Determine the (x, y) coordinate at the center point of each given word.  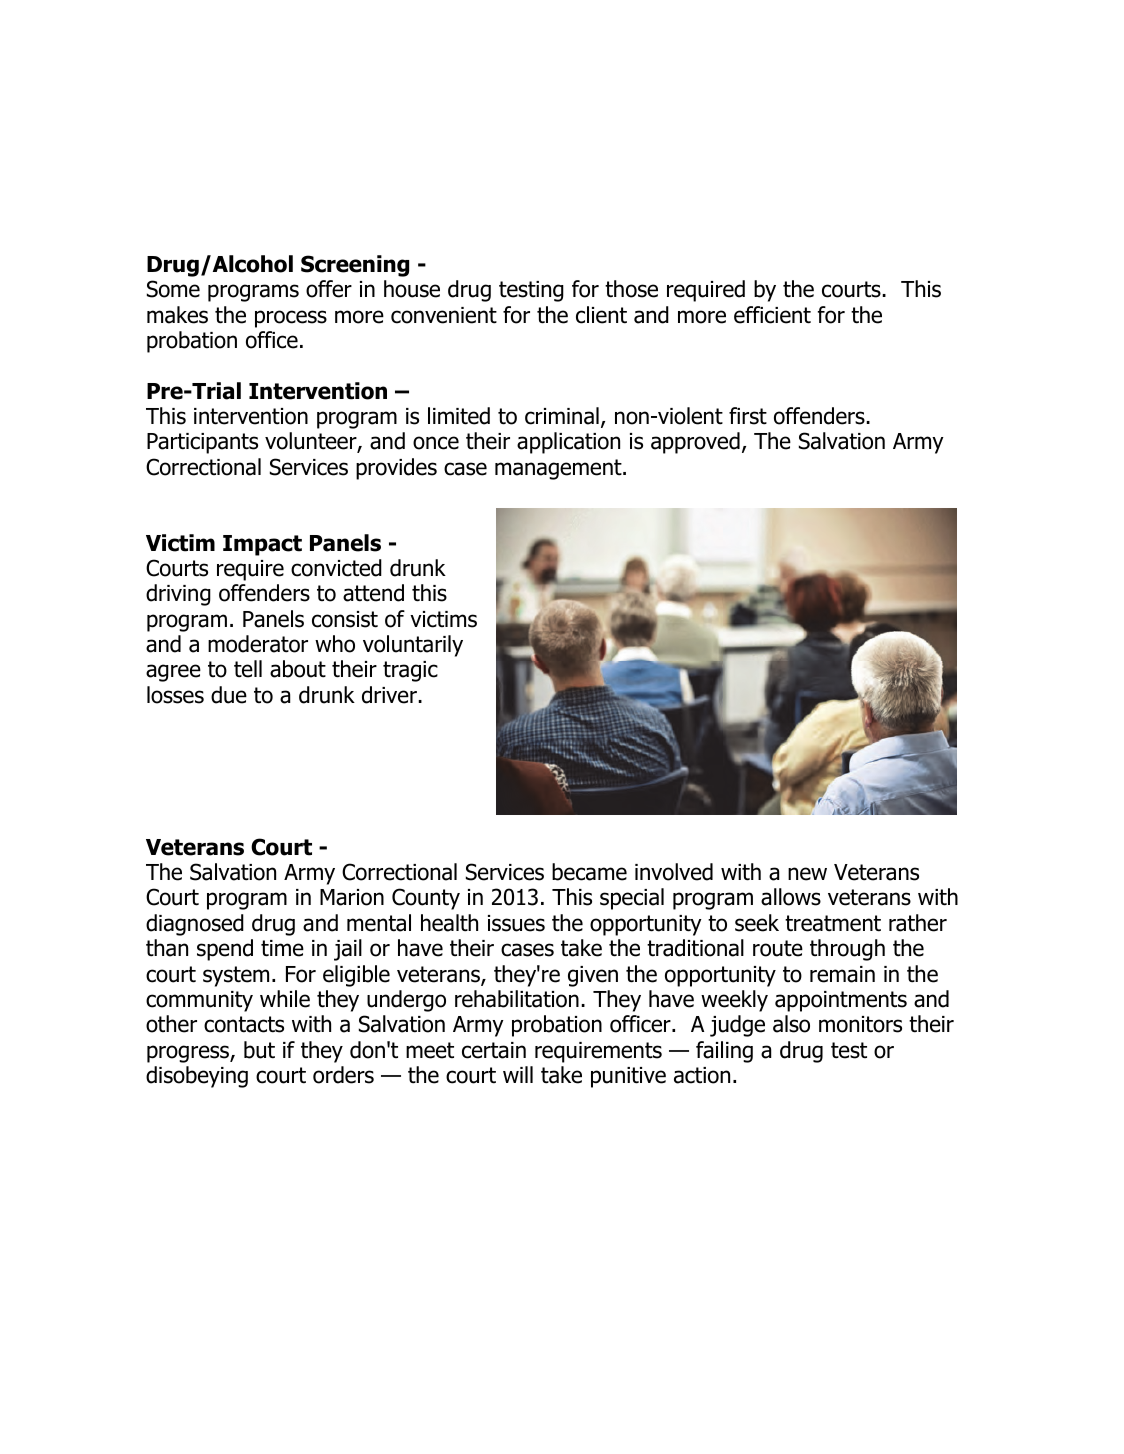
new (807, 874)
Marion (352, 897)
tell (248, 669)
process (291, 319)
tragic (410, 671)
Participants (202, 443)
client (601, 315)
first (748, 416)
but (259, 1050)
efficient (772, 315)
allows (791, 897)
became (589, 872)
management (559, 469)
